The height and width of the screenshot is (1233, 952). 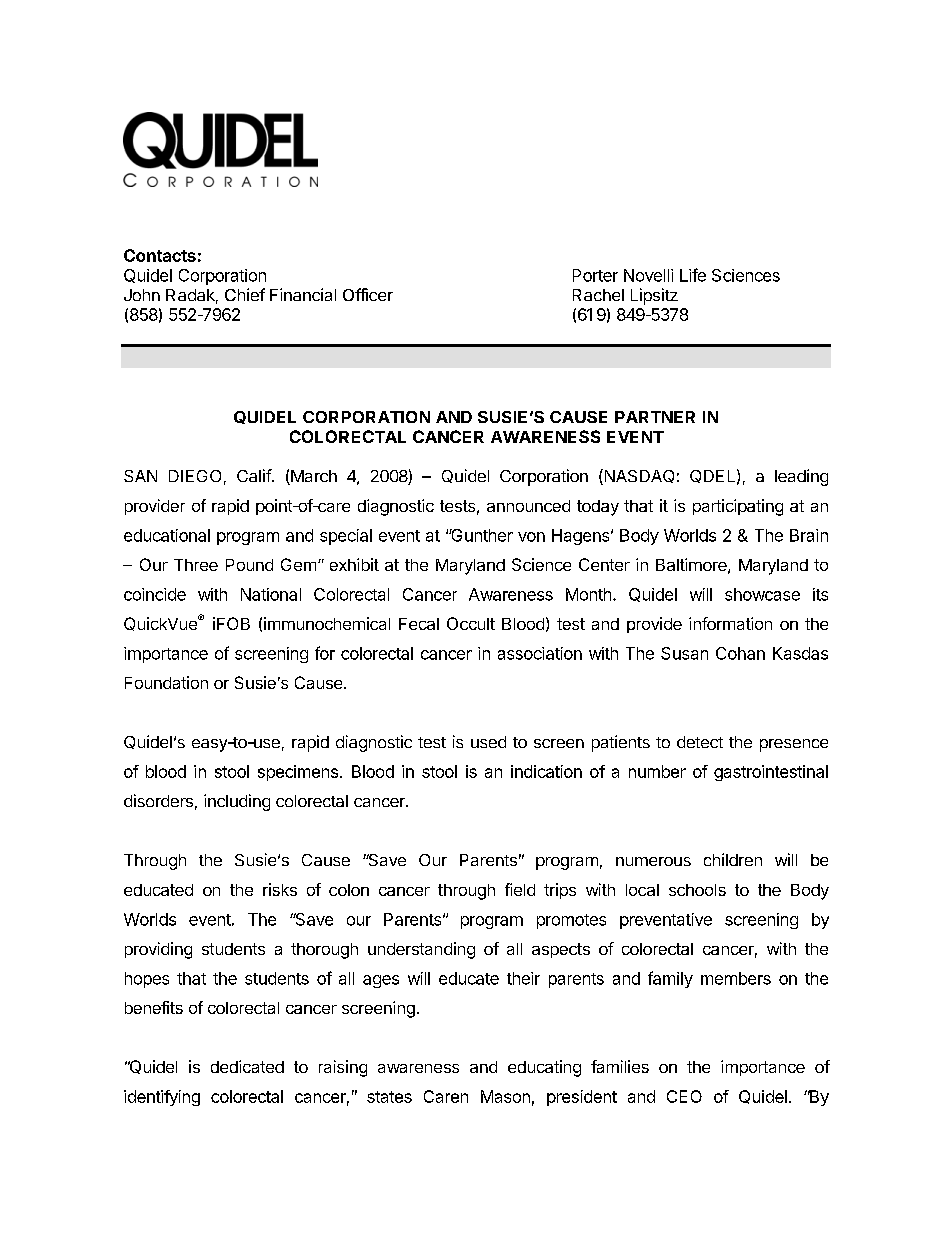 What do you see at coordinates (368, 294) in the screenshot?
I see `Officer` at bounding box center [368, 294].
